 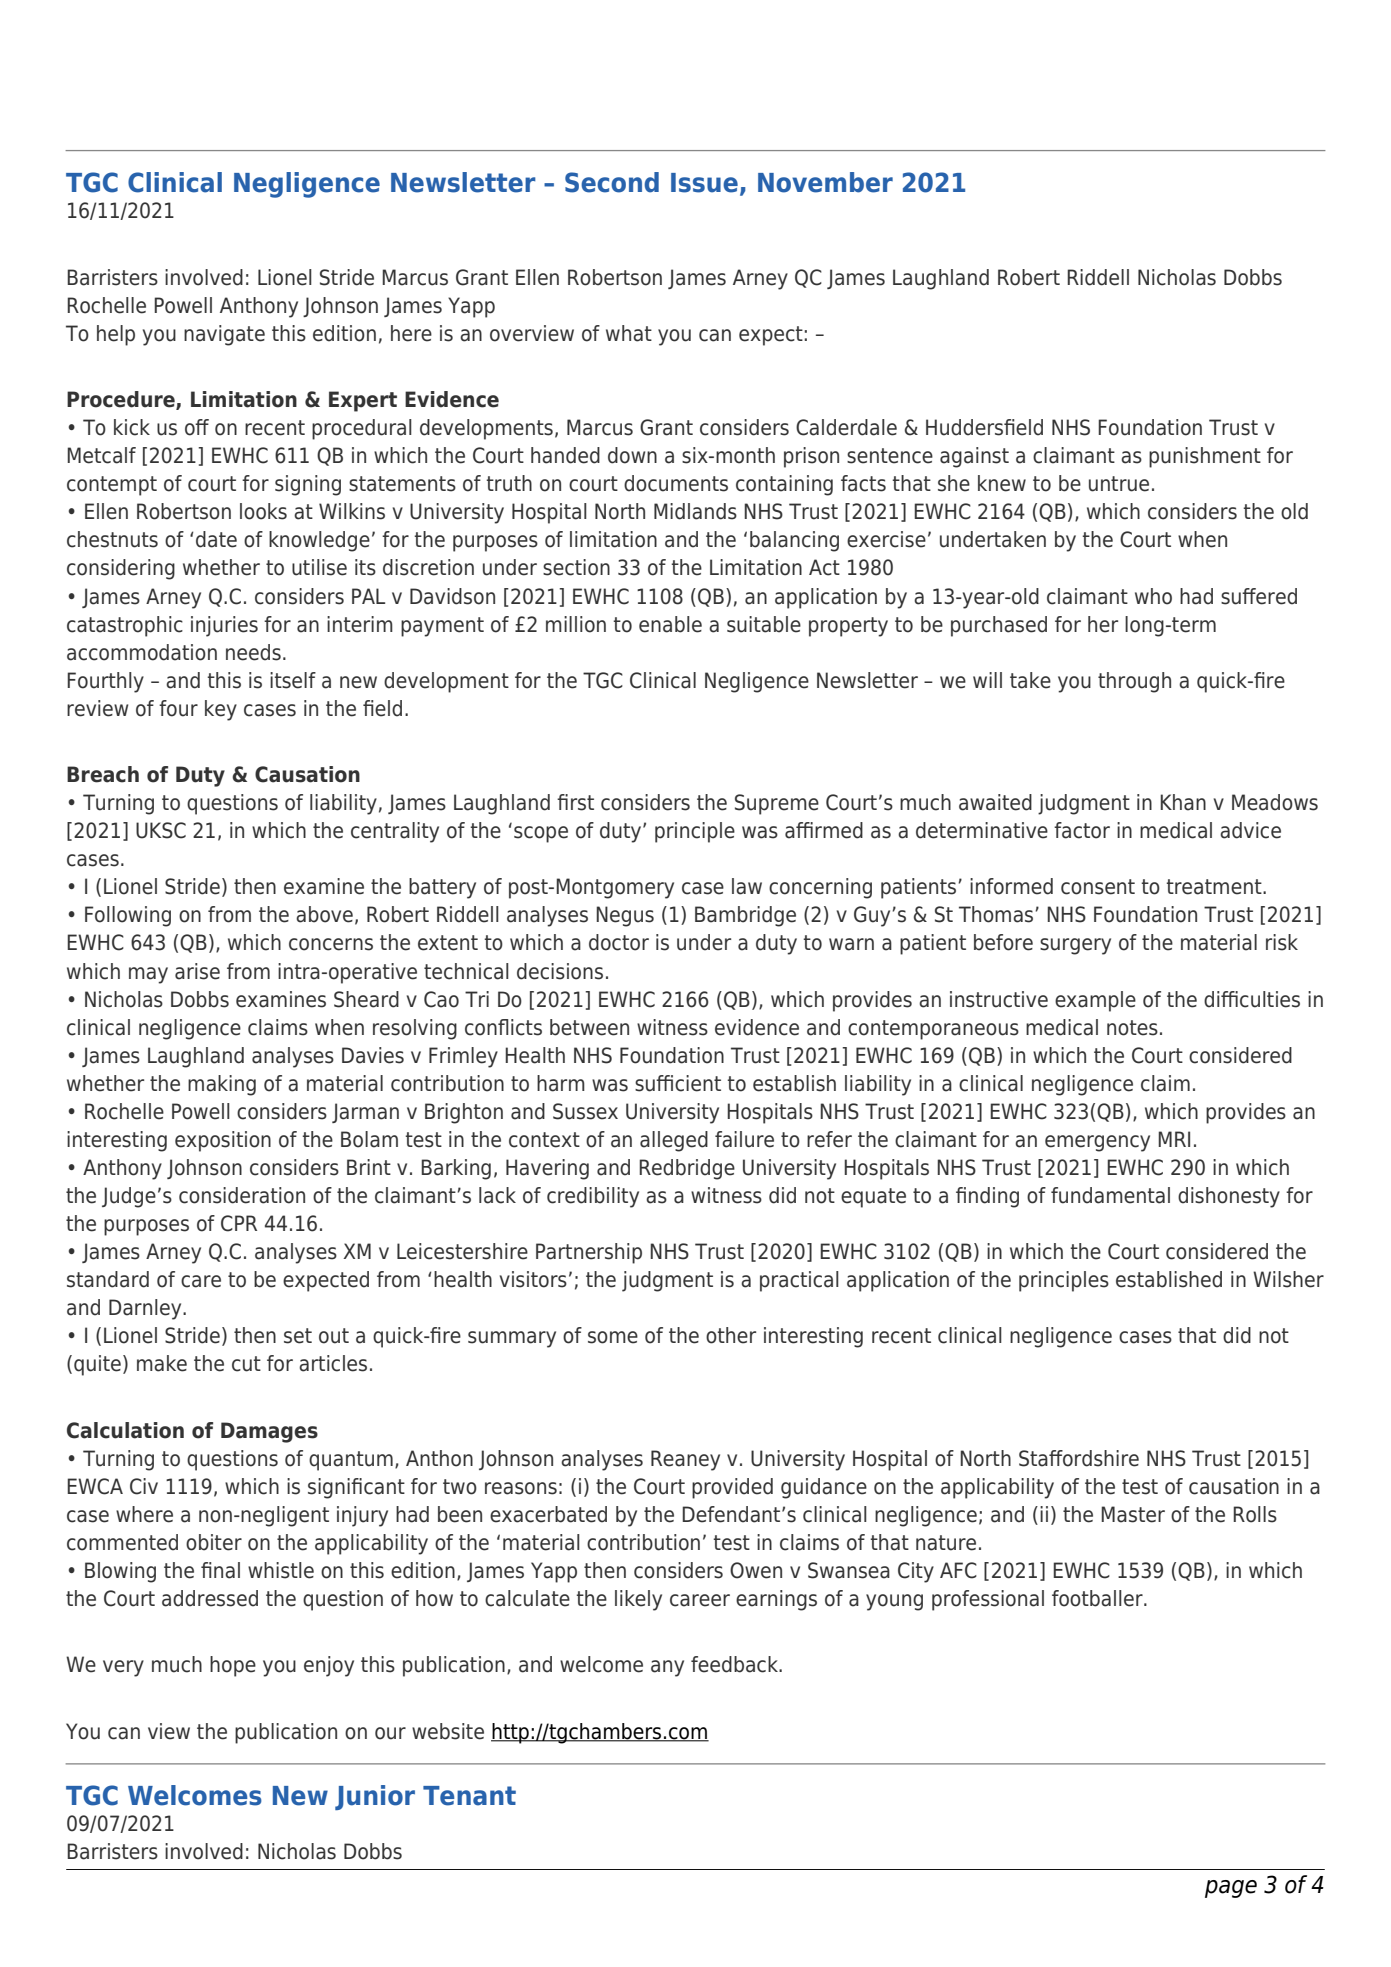 What do you see at coordinates (704, 183) in the screenshot?
I see `Issue` at bounding box center [704, 183].
